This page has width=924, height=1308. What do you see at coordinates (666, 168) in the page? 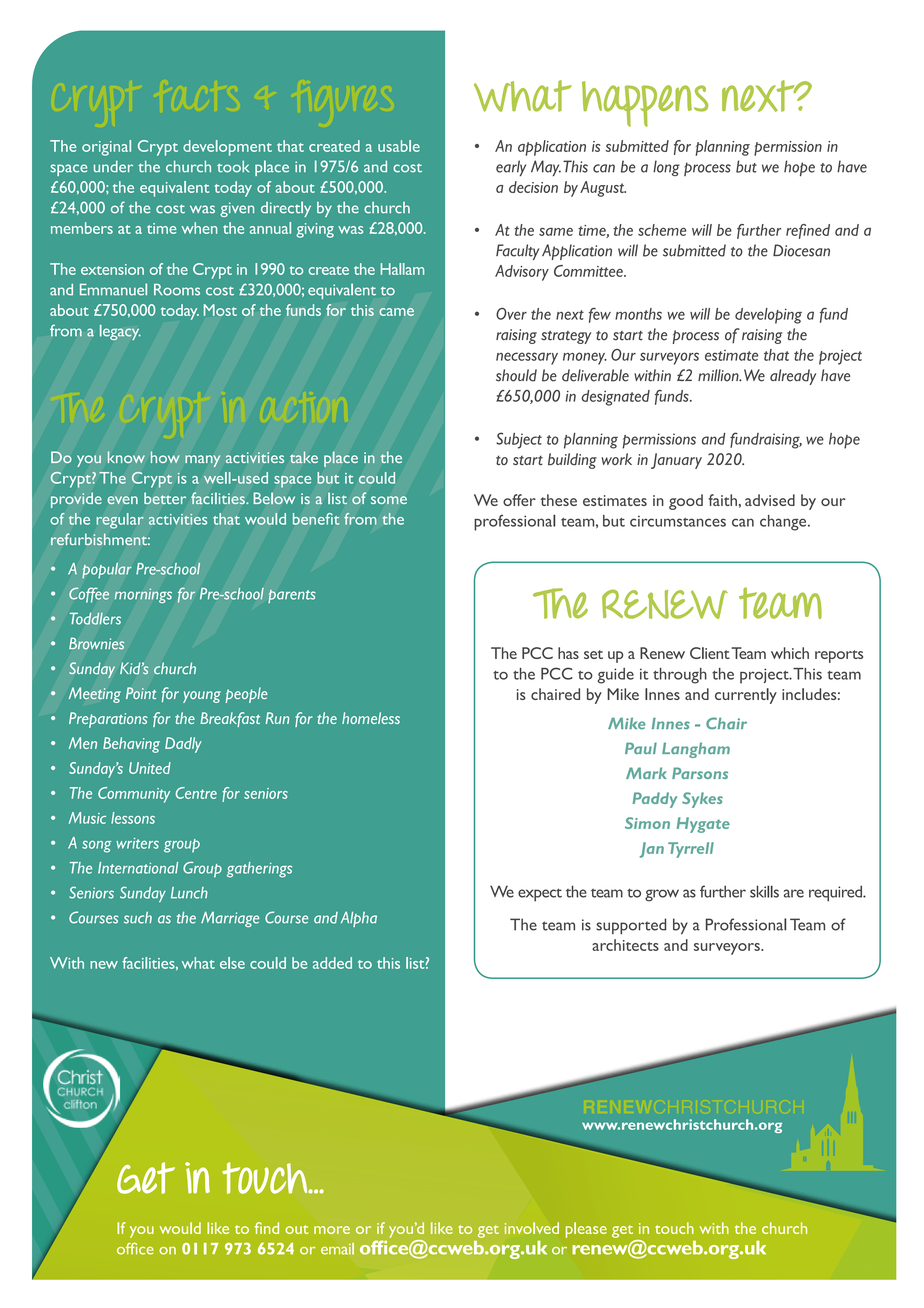
I see `long` at bounding box center [666, 168].
